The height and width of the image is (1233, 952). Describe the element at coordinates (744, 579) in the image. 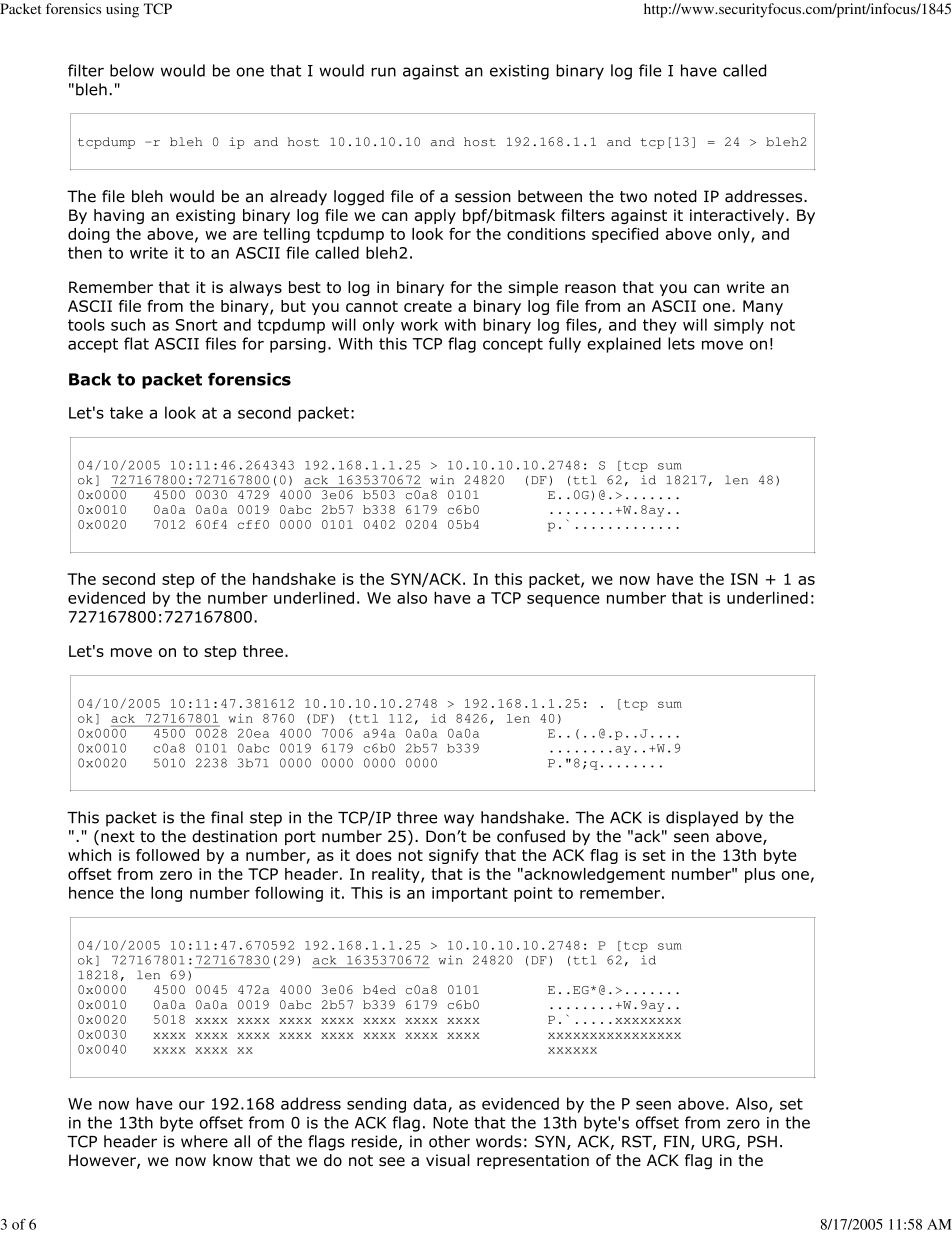

I see `ISN` at that location.
